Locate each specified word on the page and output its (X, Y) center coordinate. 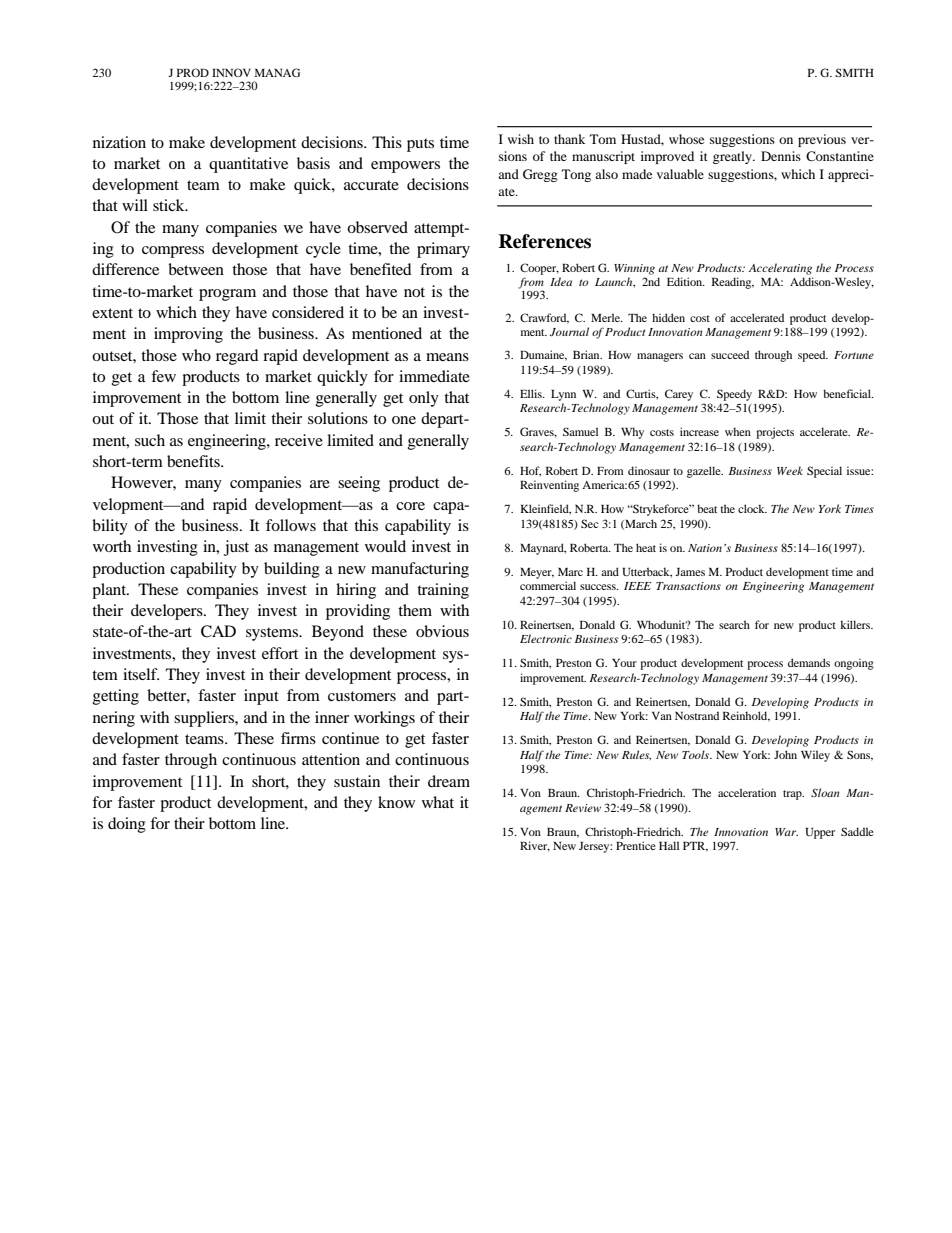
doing (127, 825)
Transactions (688, 586)
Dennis (781, 156)
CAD (218, 631)
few (163, 376)
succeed (730, 354)
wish (521, 139)
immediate (434, 376)
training (443, 591)
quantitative (248, 165)
